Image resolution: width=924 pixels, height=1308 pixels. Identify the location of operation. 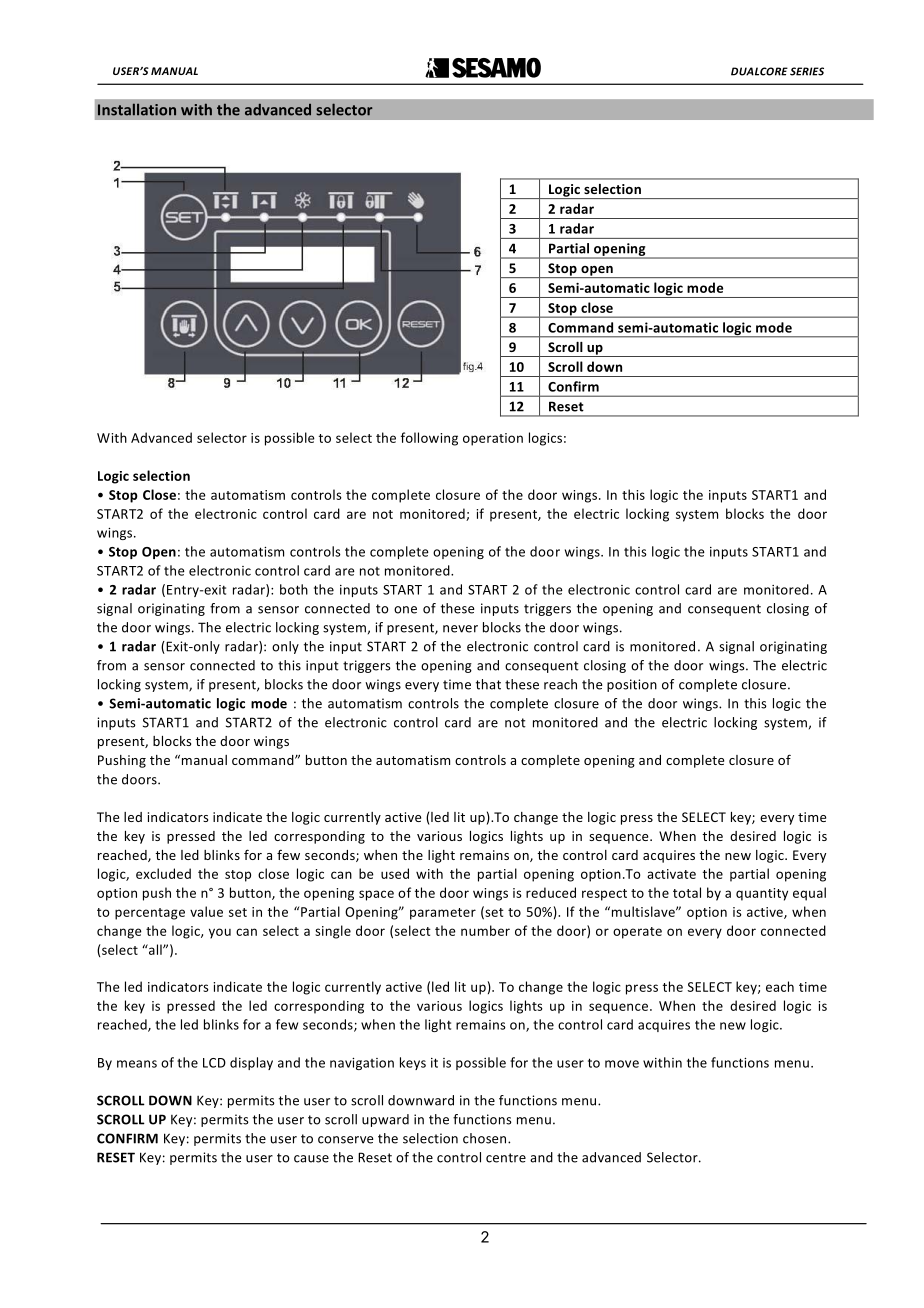
(493, 439).
